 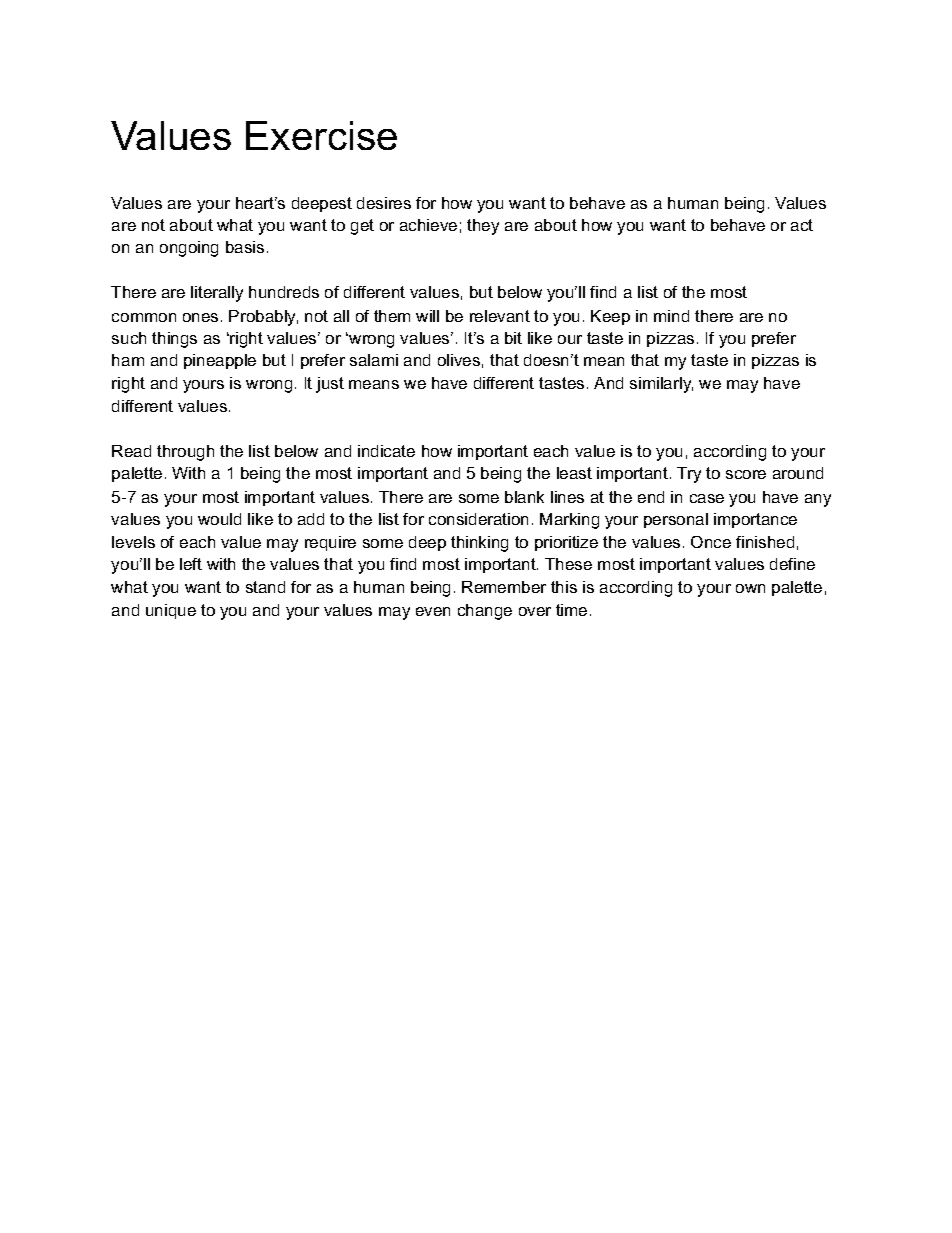 What do you see at coordinates (802, 225) in the screenshot?
I see `act` at bounding box center [802, 225].
